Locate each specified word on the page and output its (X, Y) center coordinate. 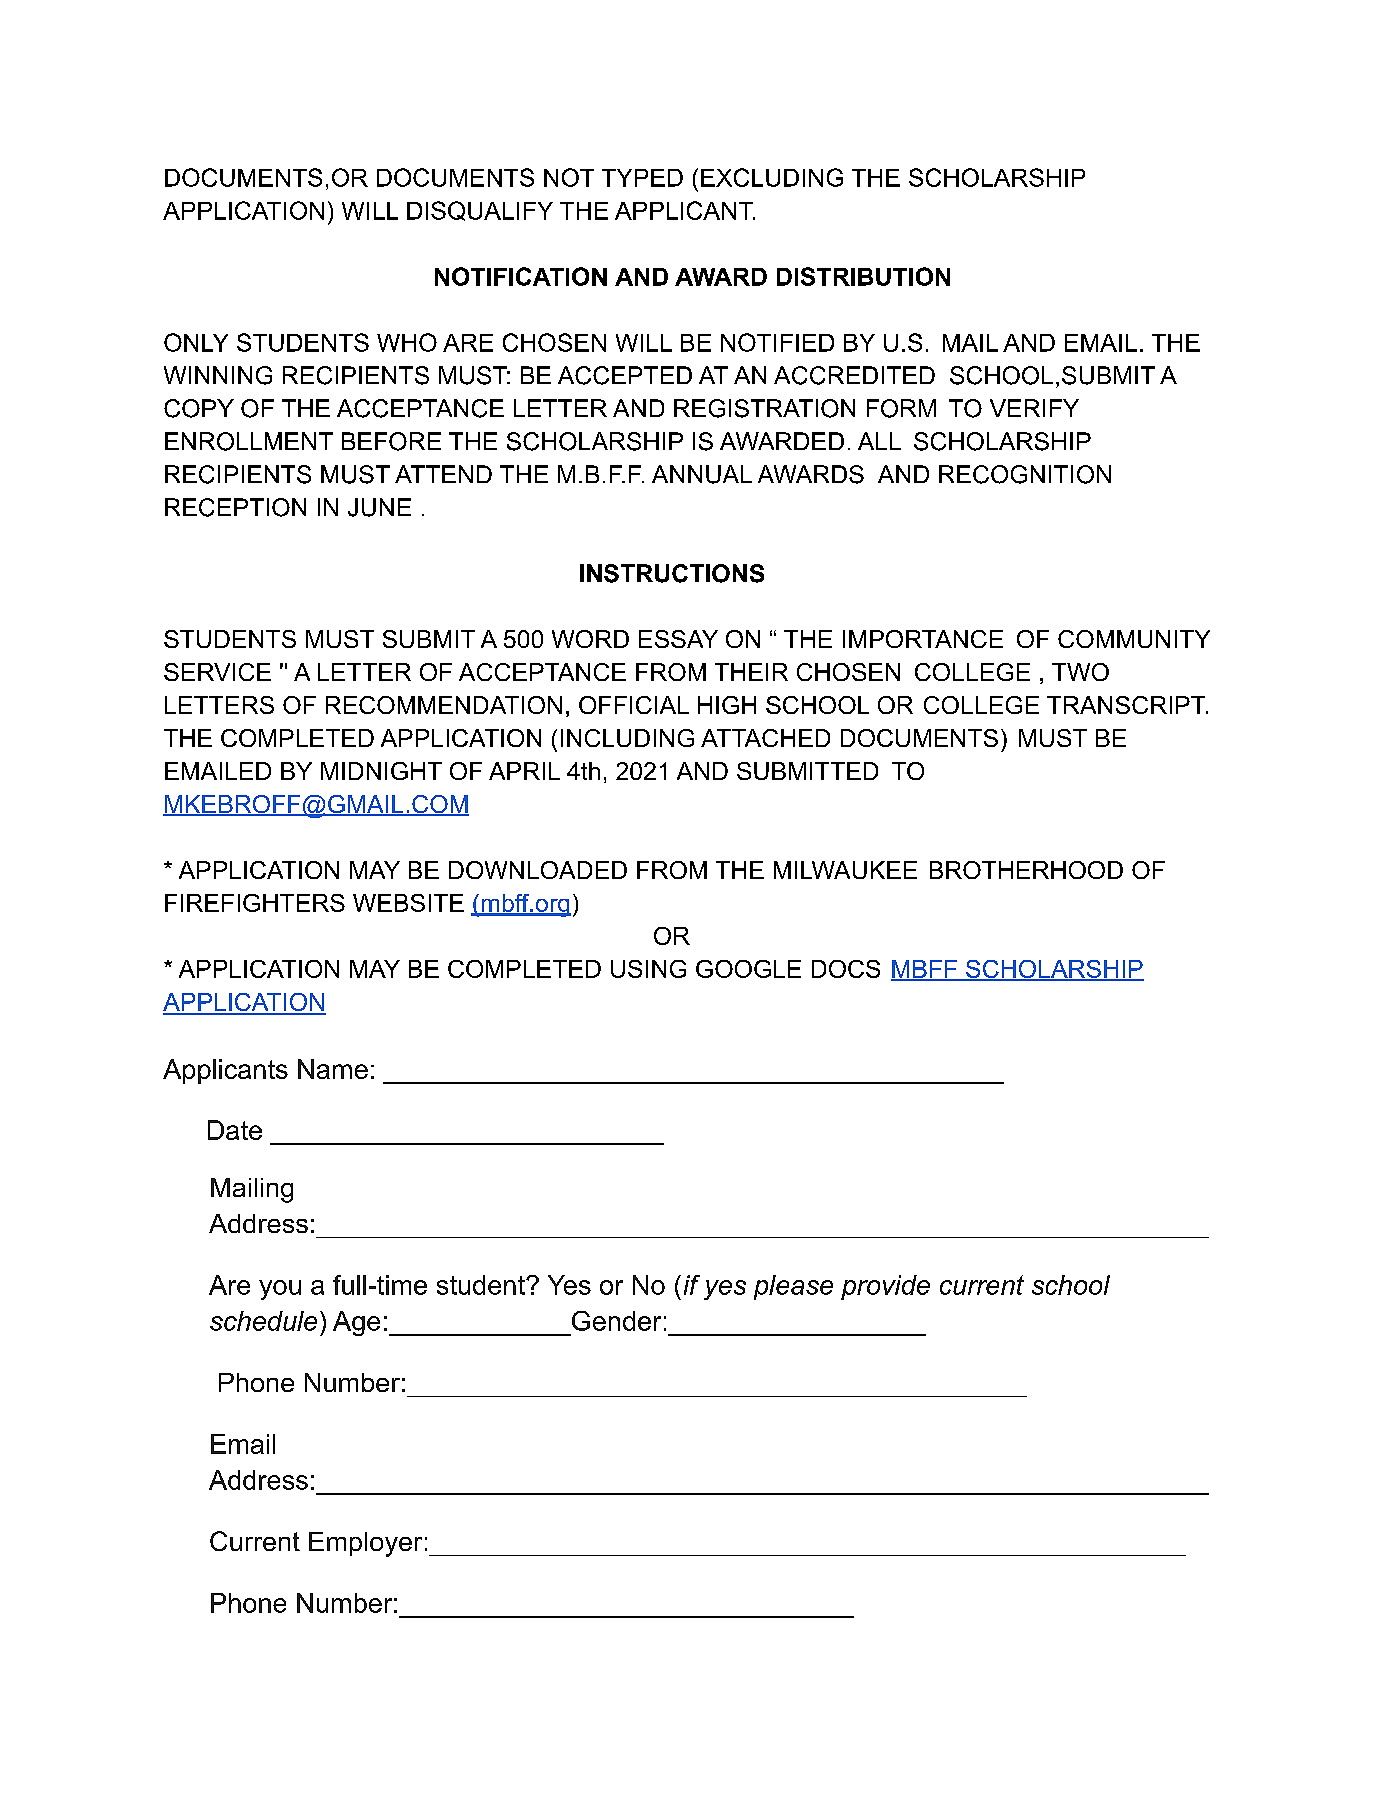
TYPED (642, 178)
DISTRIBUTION (863, 276)
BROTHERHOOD (1026, 870)
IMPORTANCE (923, 639)
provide (885, 1287)
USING (648, 969)
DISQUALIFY (480, 211)
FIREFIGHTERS (255, 903)
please (793, 1287)
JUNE (379, 507)
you (280, 1290)
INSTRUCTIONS (672, 573)
